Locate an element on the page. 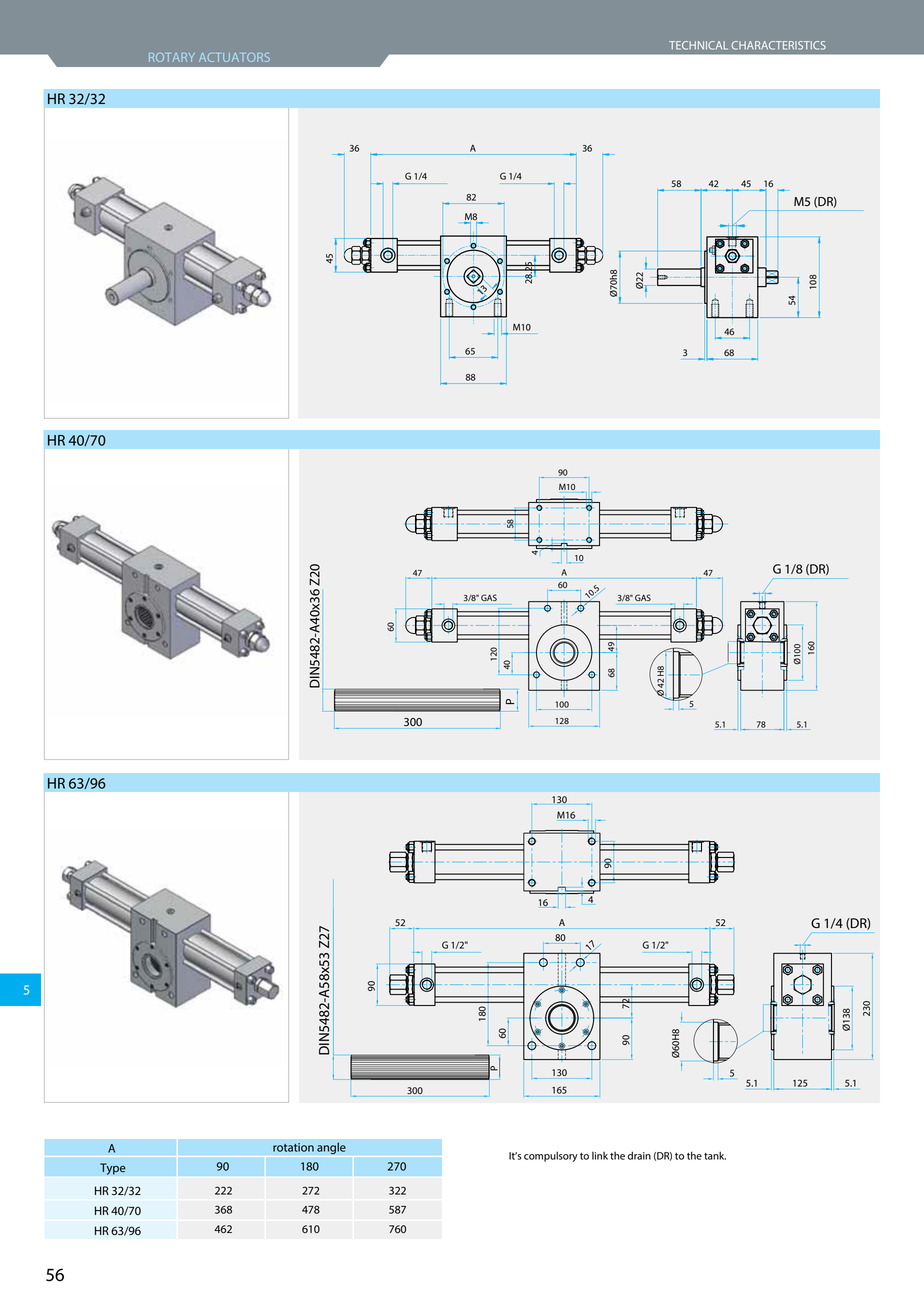 The width and height of the document is (924, 1308). ROTARY is located at coordinates (172, 57).
